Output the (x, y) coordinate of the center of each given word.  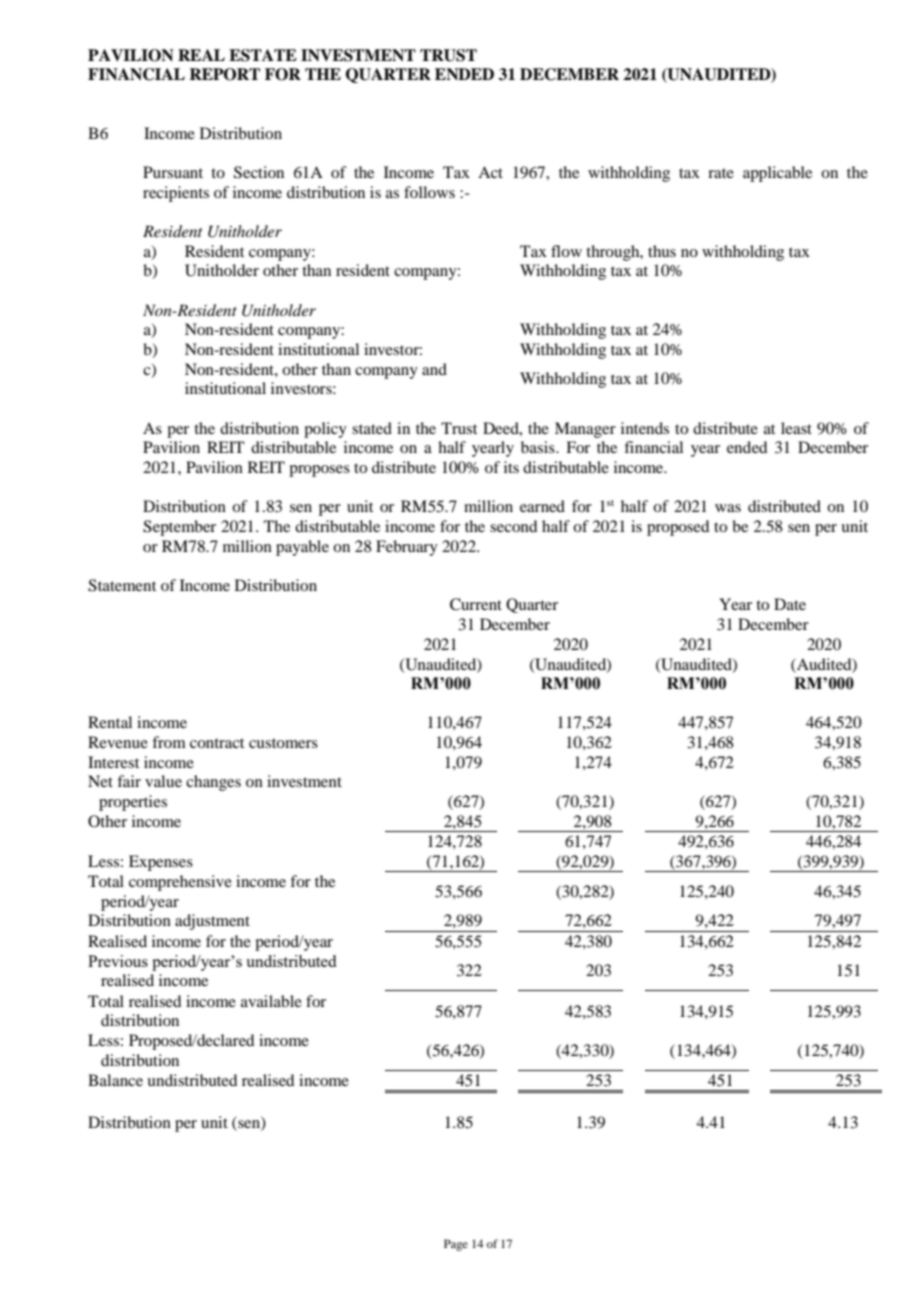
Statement (122, 585)
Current (476, 604)
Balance (115, 1080)
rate (721, 173)
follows (429, 192)
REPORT (224, 74)
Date (790, 604)
